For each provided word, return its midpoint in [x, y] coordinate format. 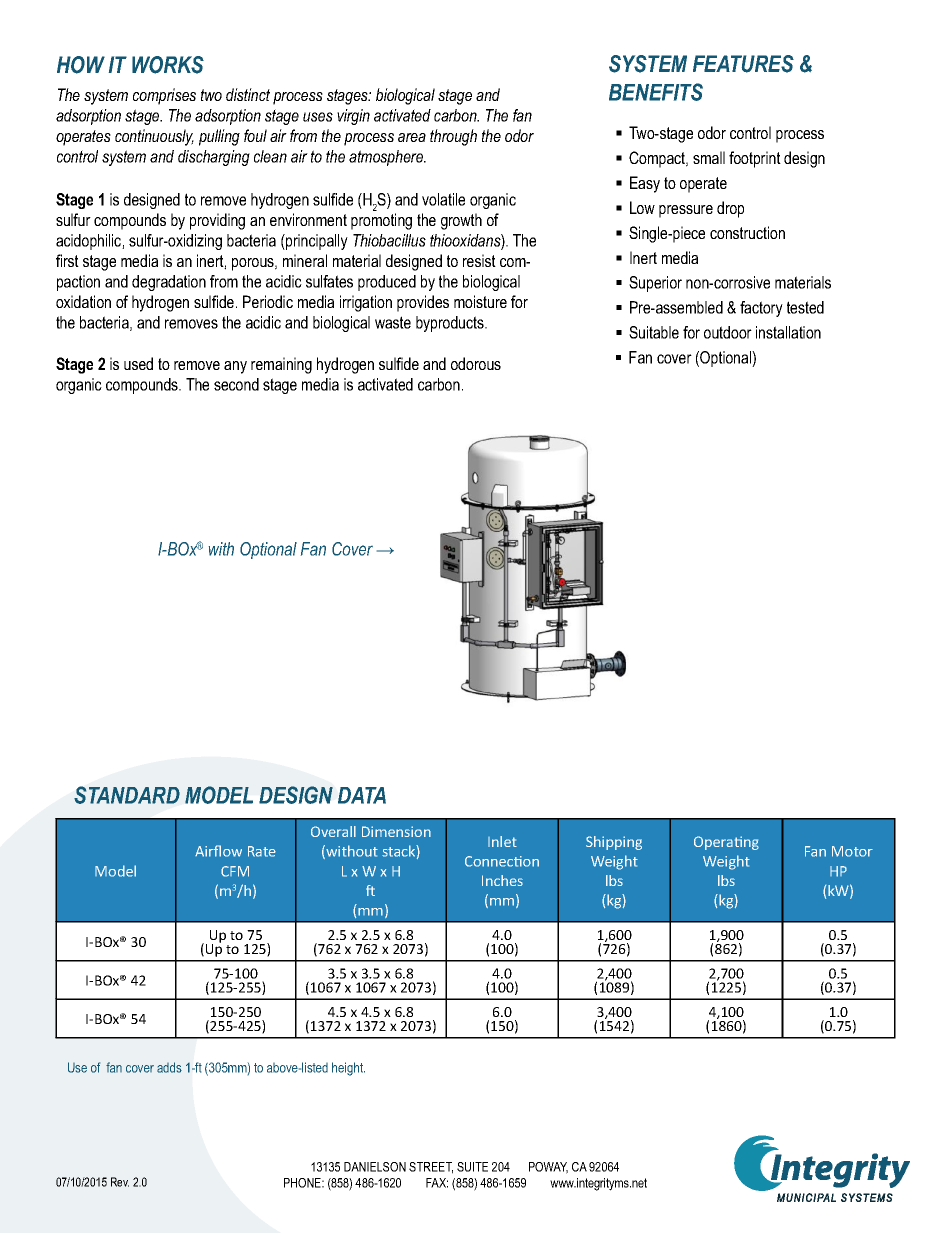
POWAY [548, 1168]
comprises [164, 96]
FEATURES [743, 64]
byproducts [451, 324]
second [236, 384]
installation [788, 332]
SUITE [472, 1167]
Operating [726, 843]
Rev [120, 1182]
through [453, 137]
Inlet [502, 841]
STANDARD [127, 795]
